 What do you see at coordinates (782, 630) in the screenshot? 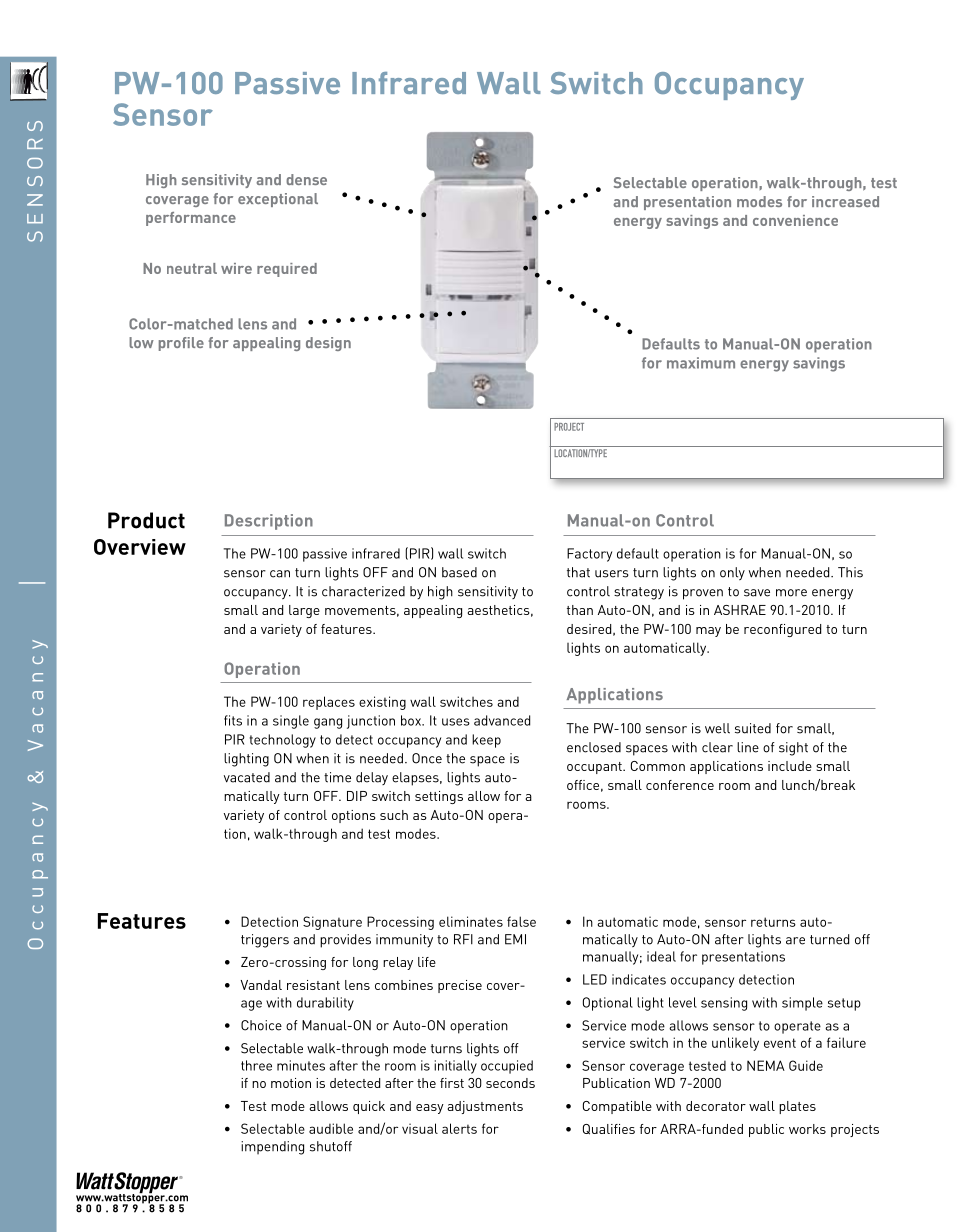
I see `reconfigured` at bounding box center [782, 630].
